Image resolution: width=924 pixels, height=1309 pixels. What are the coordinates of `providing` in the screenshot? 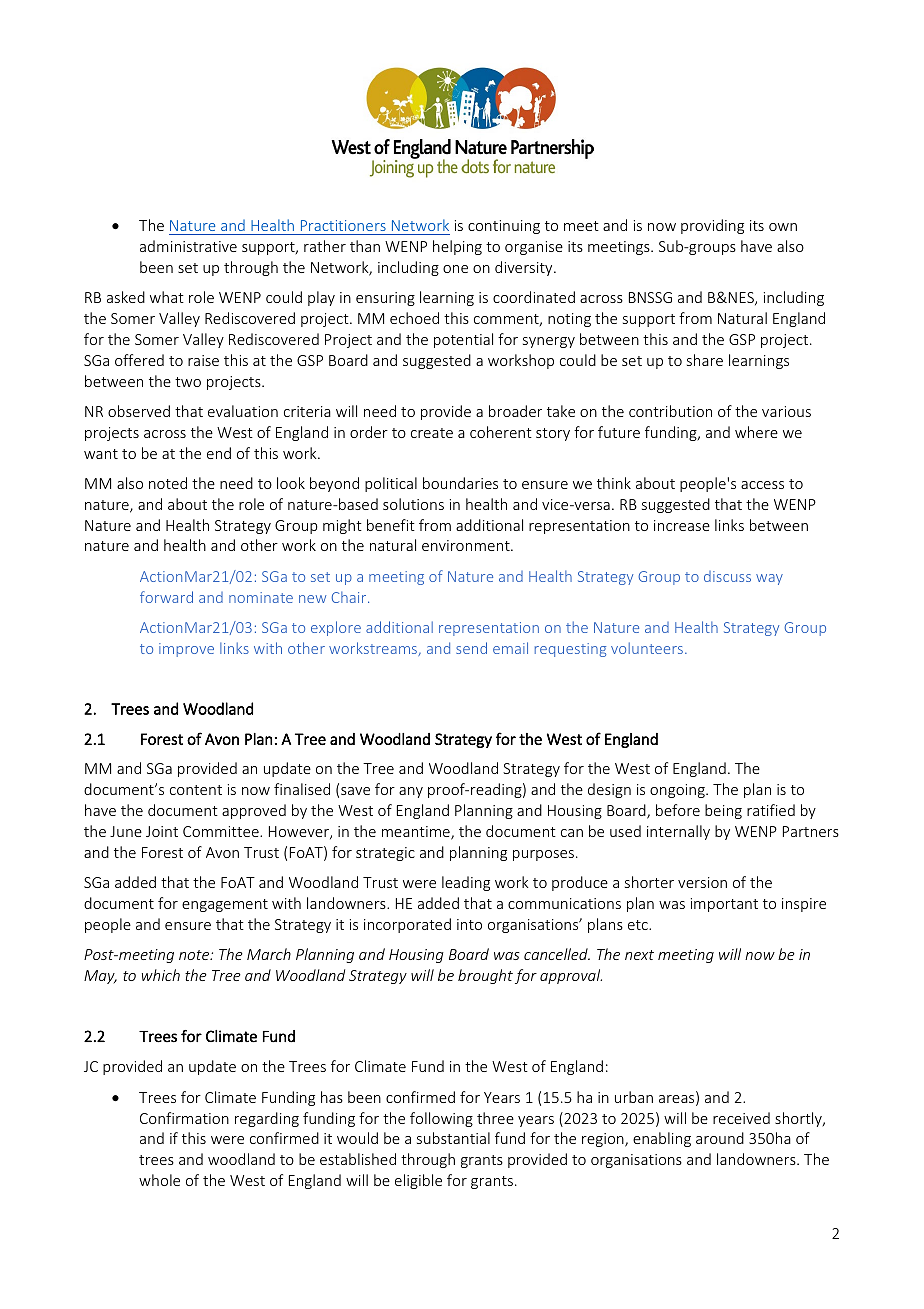 It's located at (712, 226).
